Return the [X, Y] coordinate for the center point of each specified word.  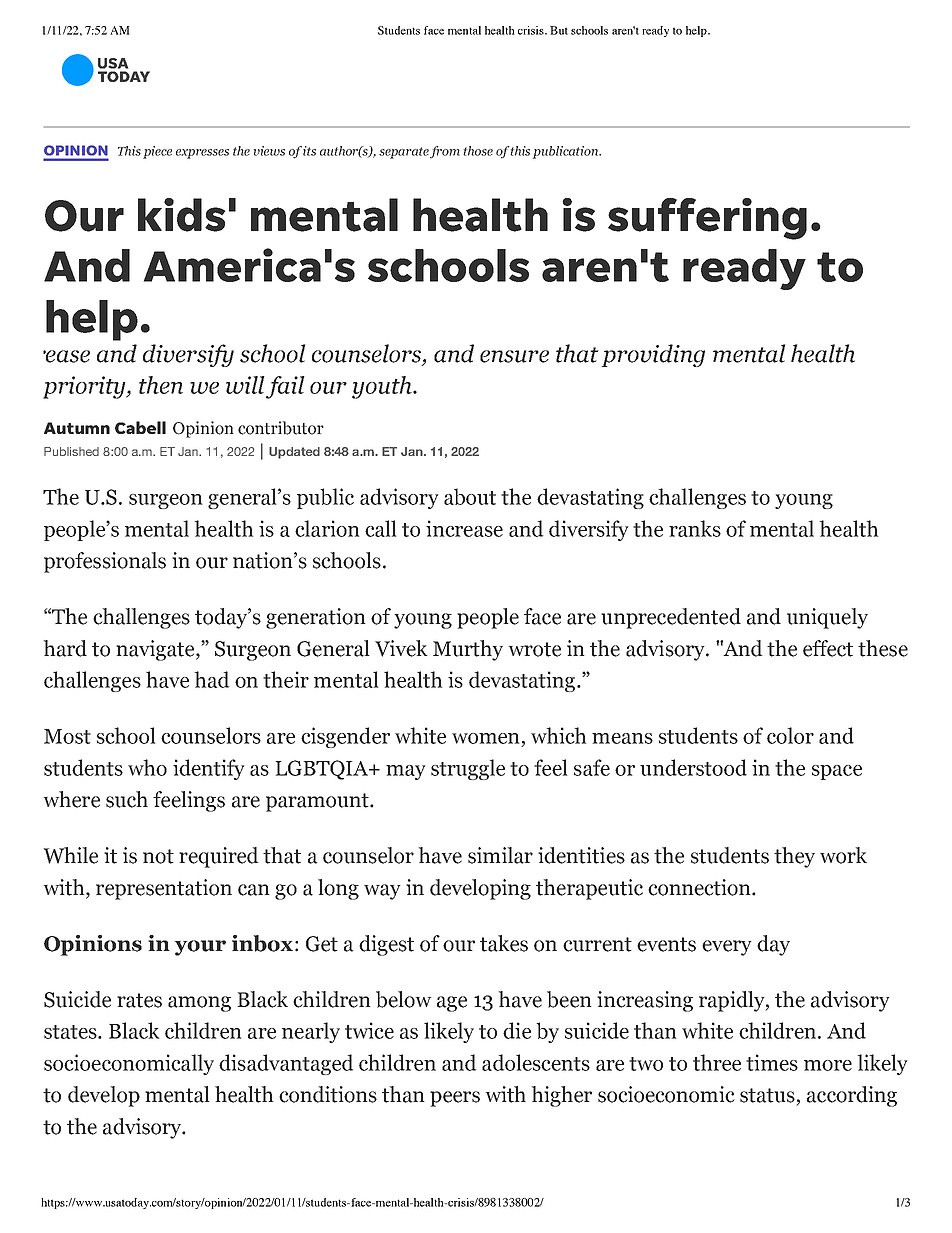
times [772, 1062]
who [147, 767]
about [470, 496]
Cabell [140, 427]
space [837, 772]
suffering [707, 219]
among [199, 1004]
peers [455, 1099]
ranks [695, 528]
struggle [468, 769]
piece [157, 152]
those [478, 151]
